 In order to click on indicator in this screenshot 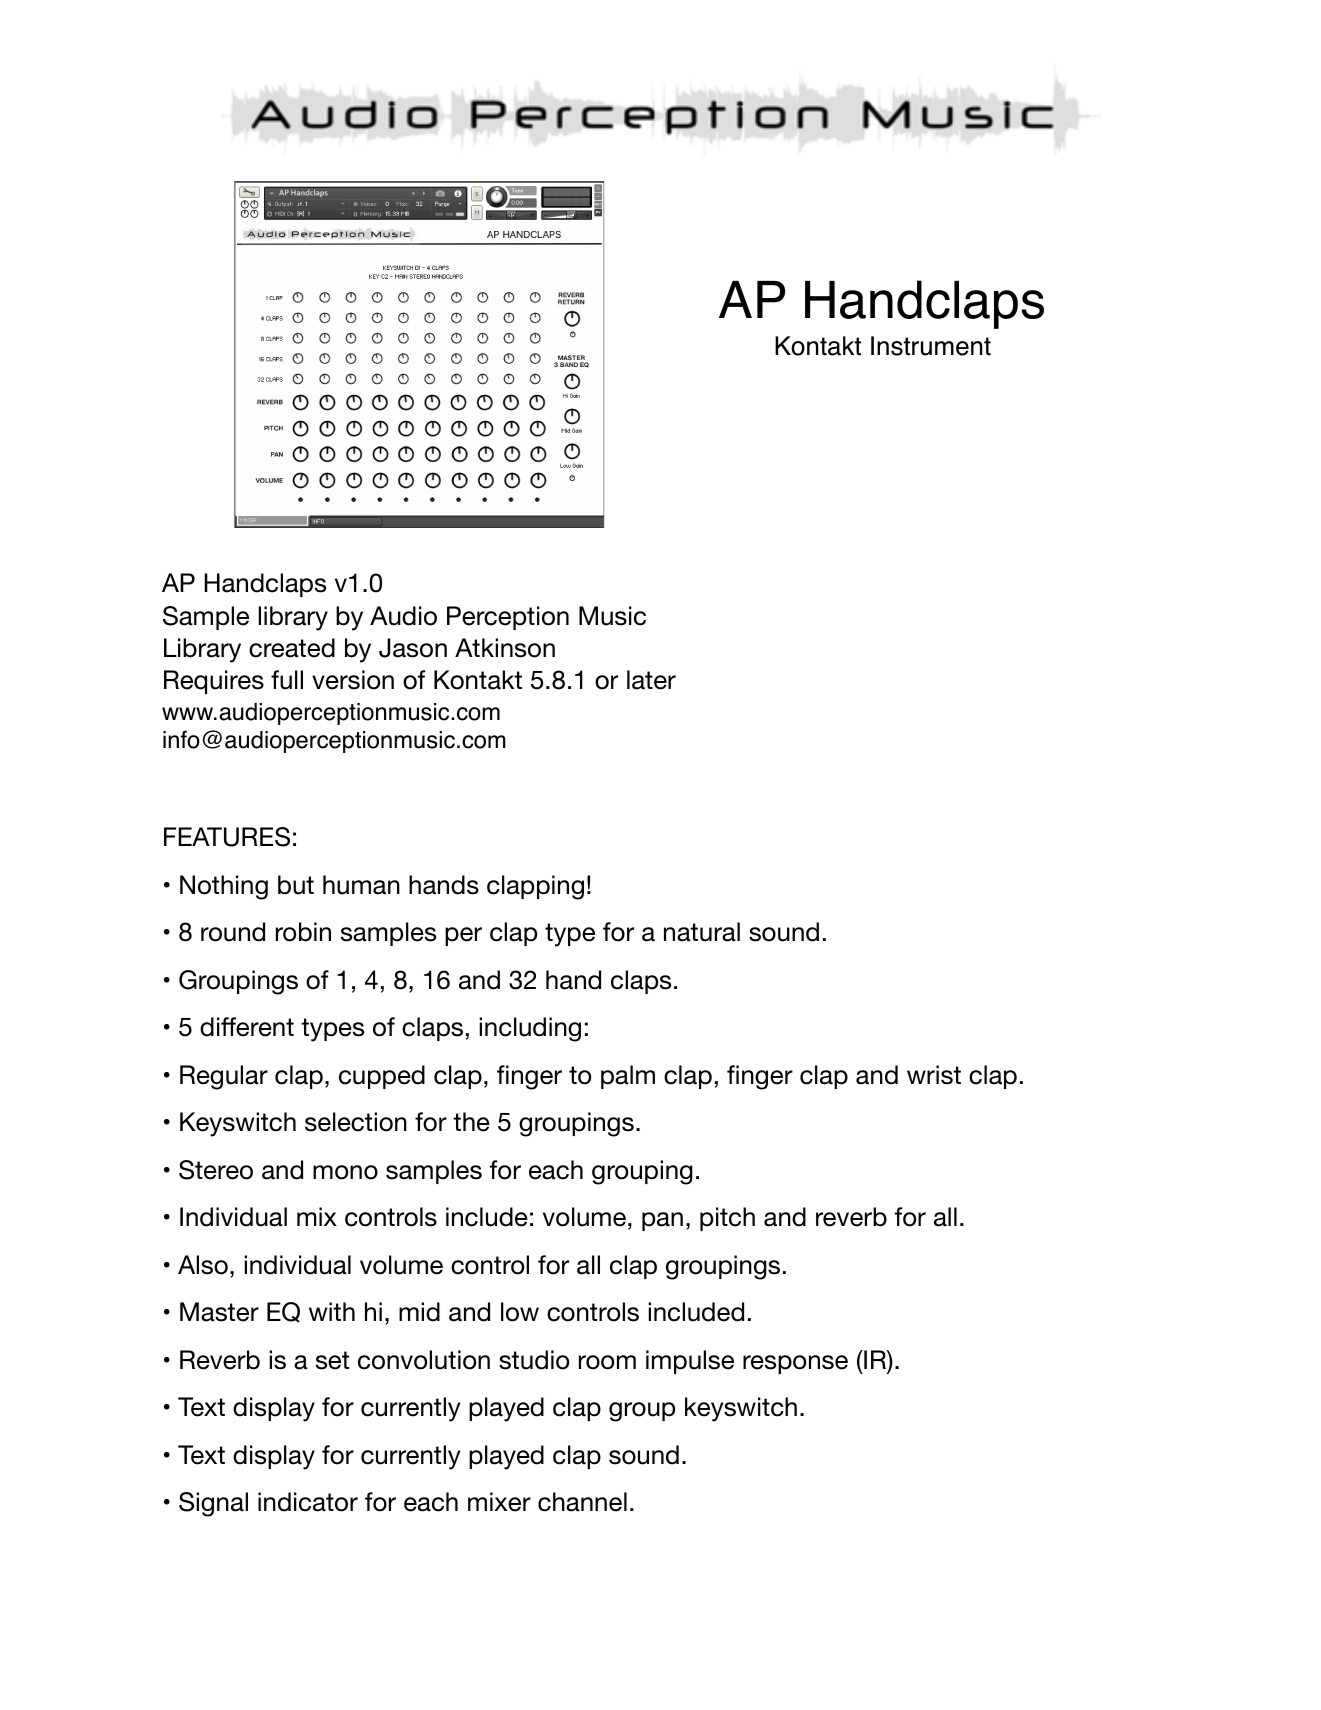, I will do `click(308, 1502)`.
